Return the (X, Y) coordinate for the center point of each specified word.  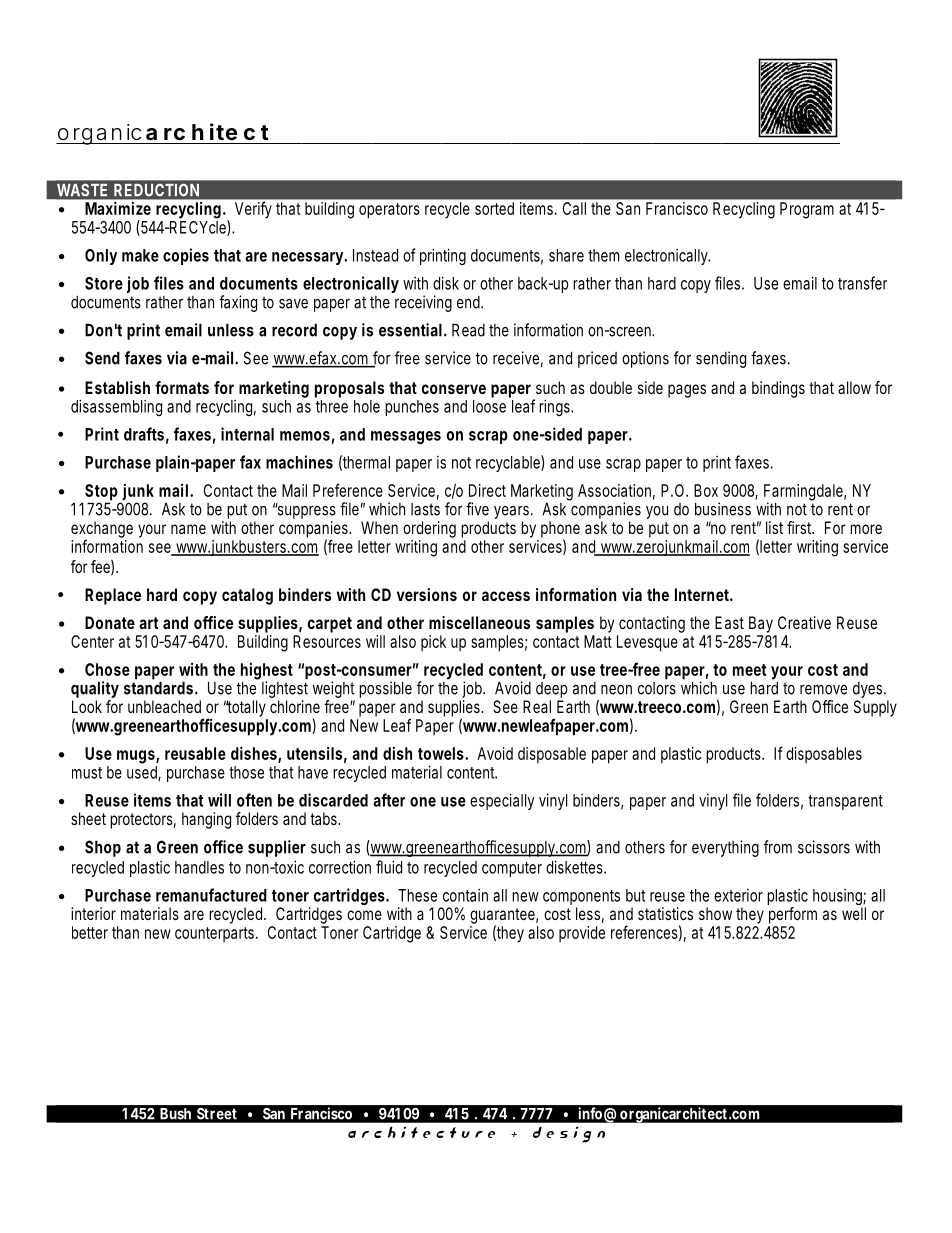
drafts (144, 434)
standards (158, 688)
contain (465, 895)
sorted (494, 208)
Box (706, 490)
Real (537, 706)
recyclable (509, 463)
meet (749, 670)
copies (186, 256)
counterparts (214, 934)
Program (807, 210)
